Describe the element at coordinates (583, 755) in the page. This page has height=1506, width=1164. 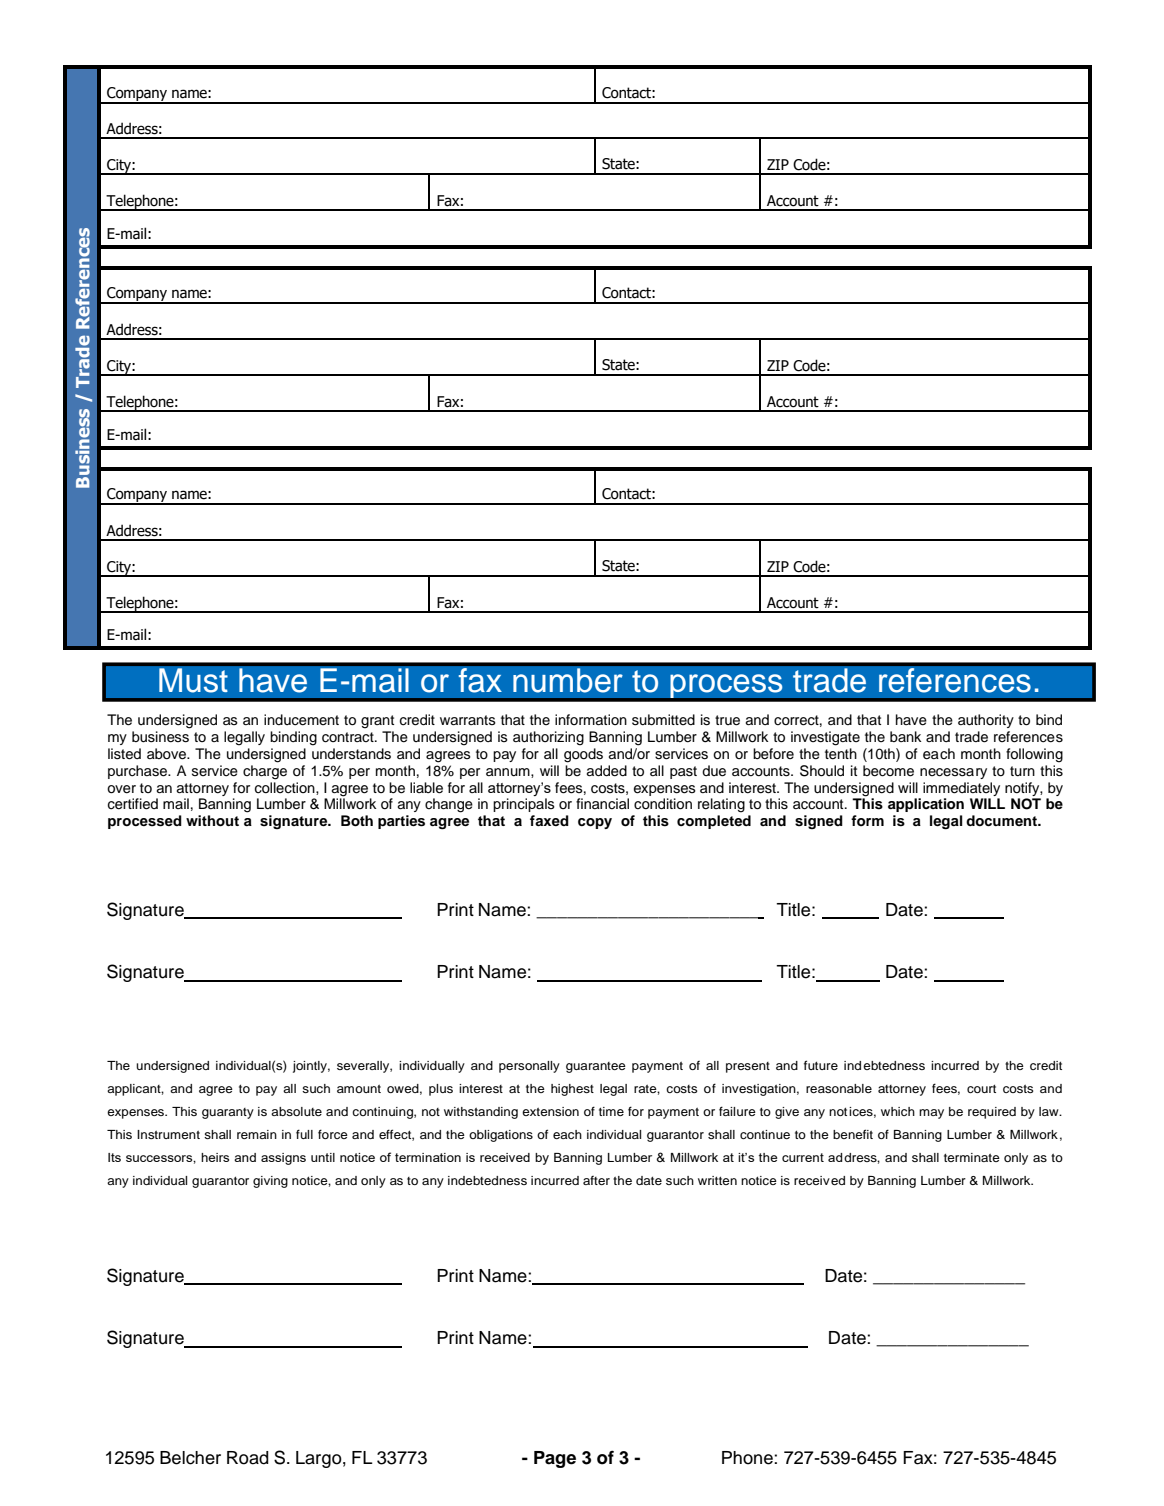
I see `goods` at that location.
